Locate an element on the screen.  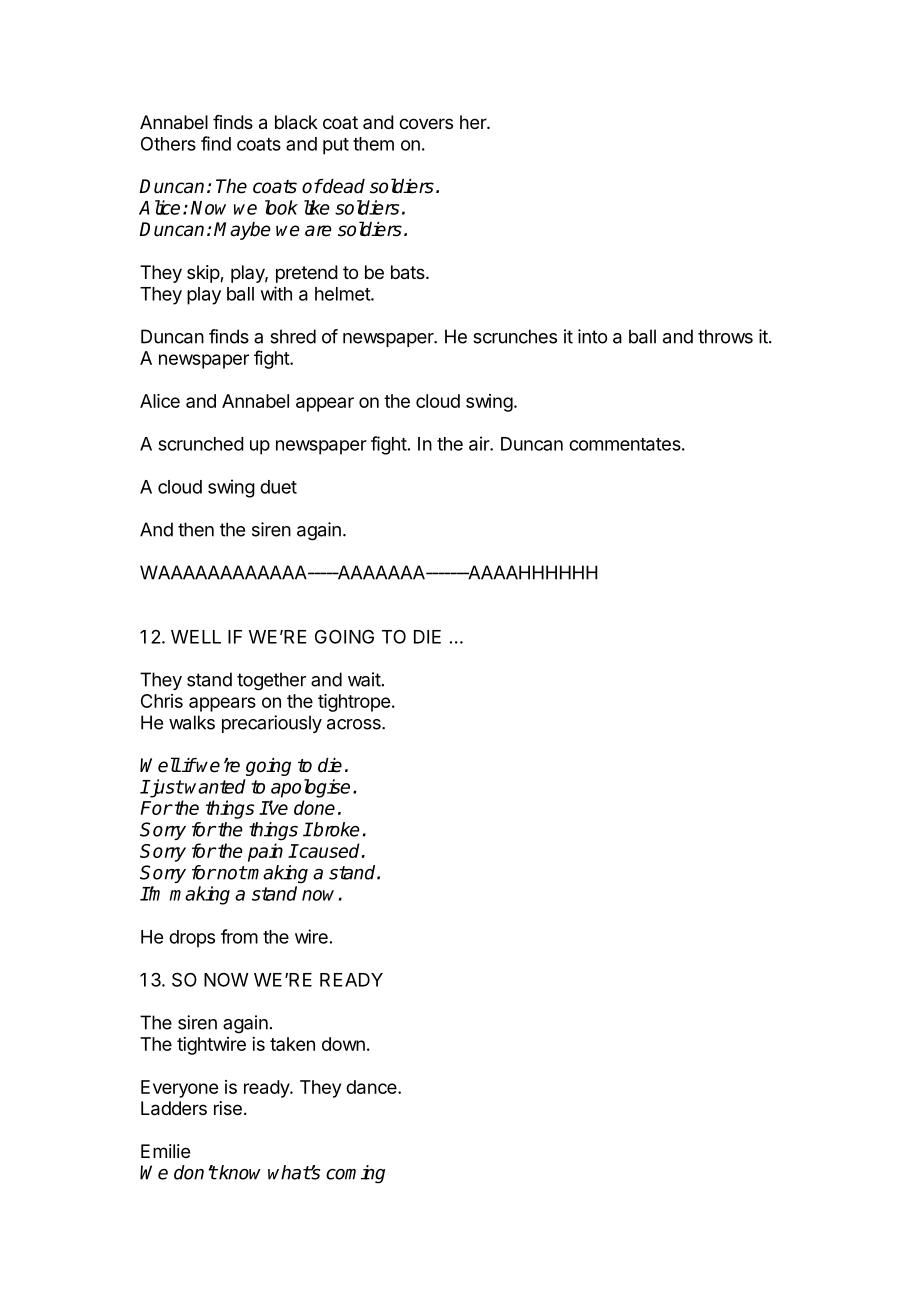
Others is located at coordinates (168, 144).
